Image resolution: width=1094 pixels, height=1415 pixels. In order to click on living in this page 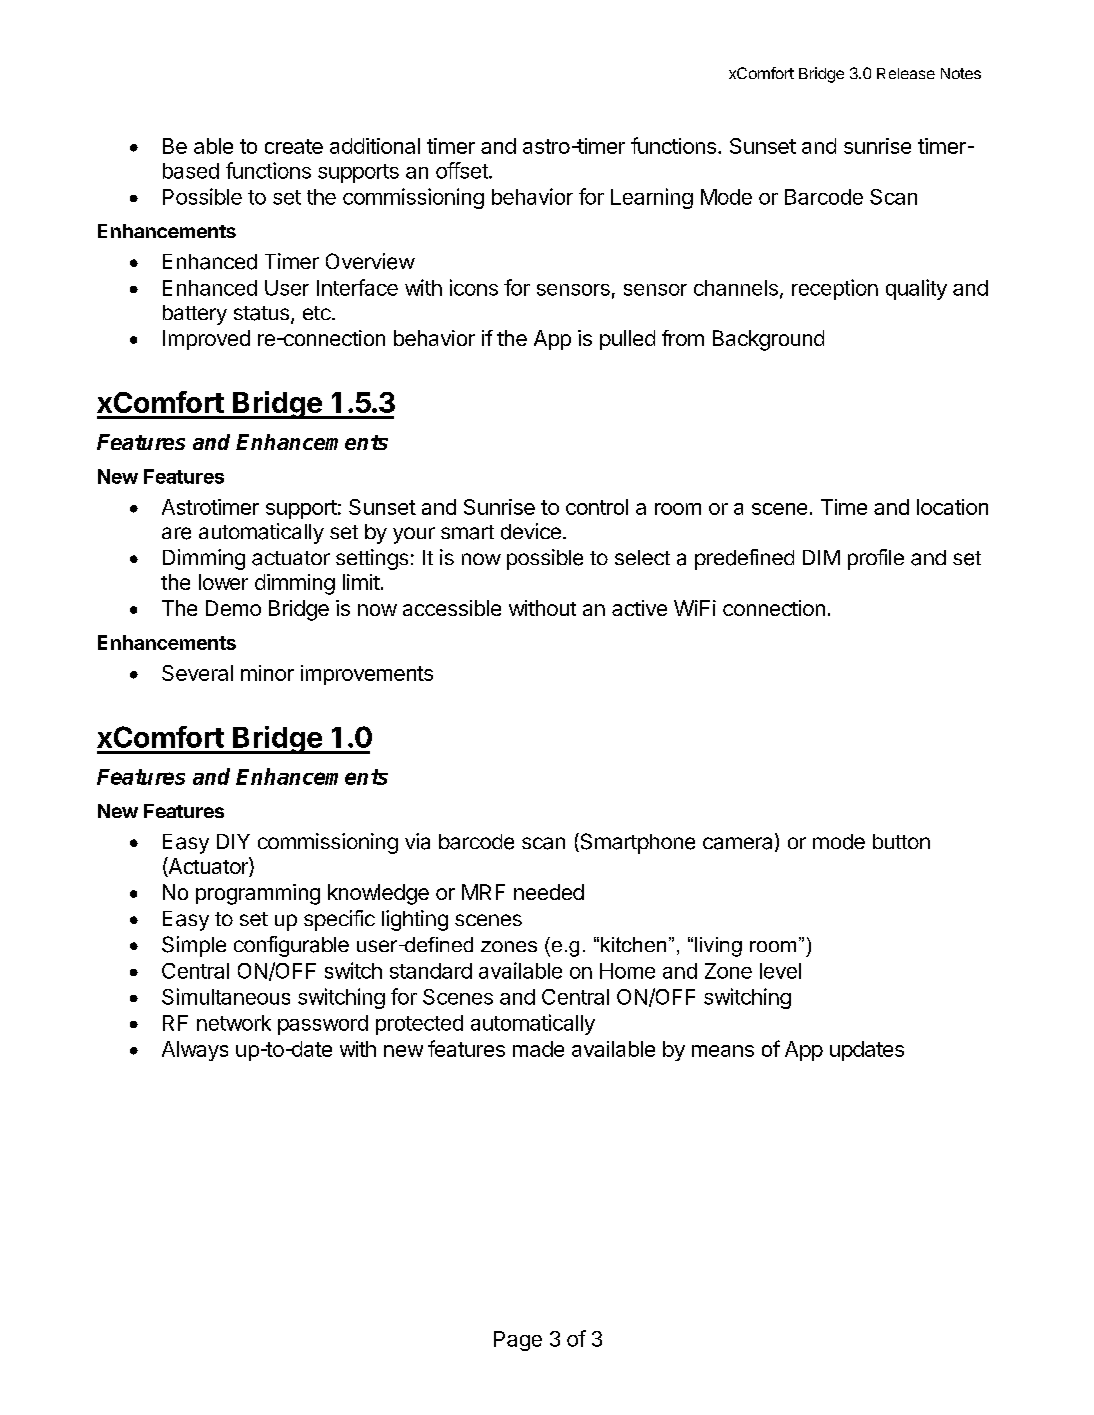, I will do `click(718, 947)`.
